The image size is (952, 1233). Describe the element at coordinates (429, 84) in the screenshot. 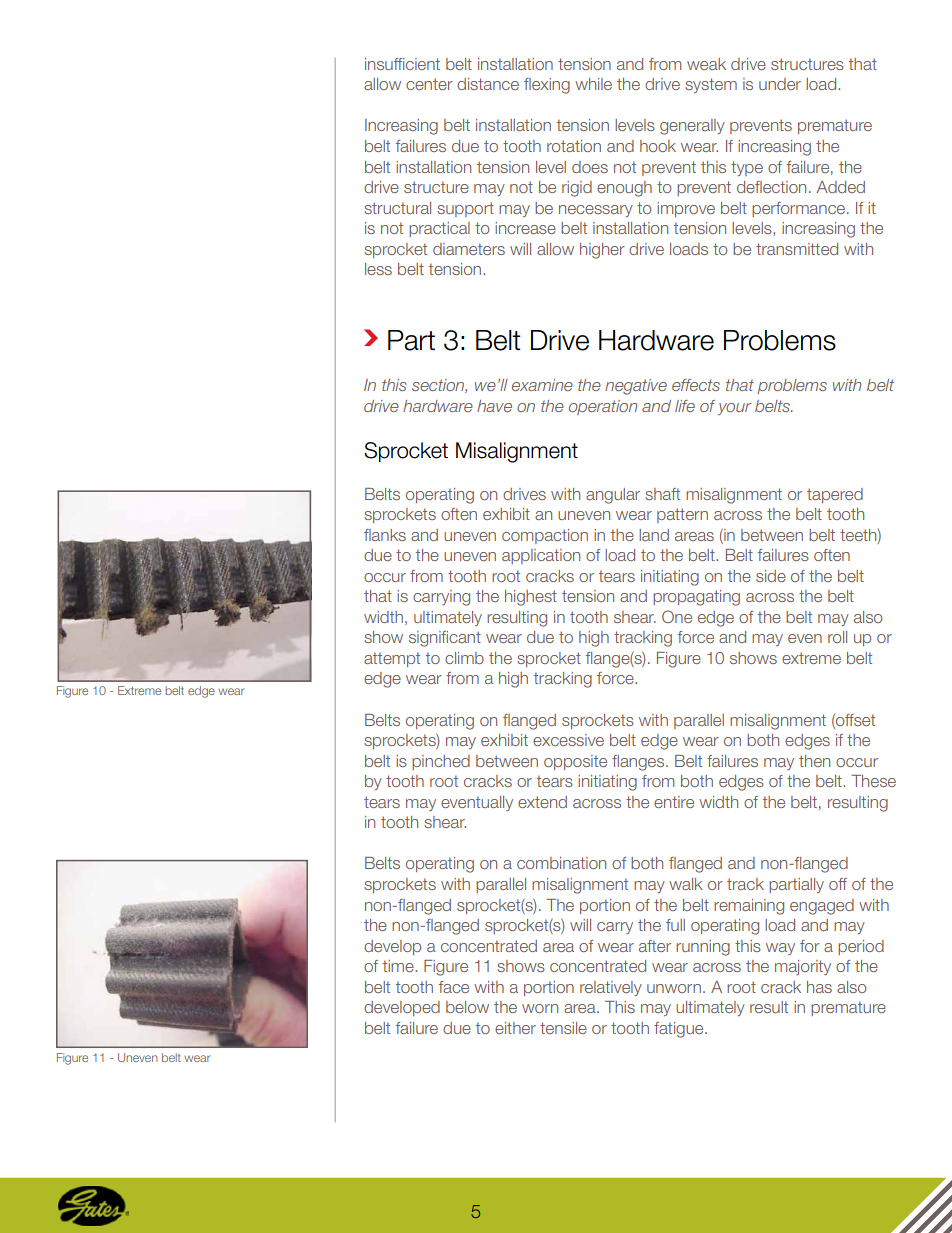

I see `center` at that location.
